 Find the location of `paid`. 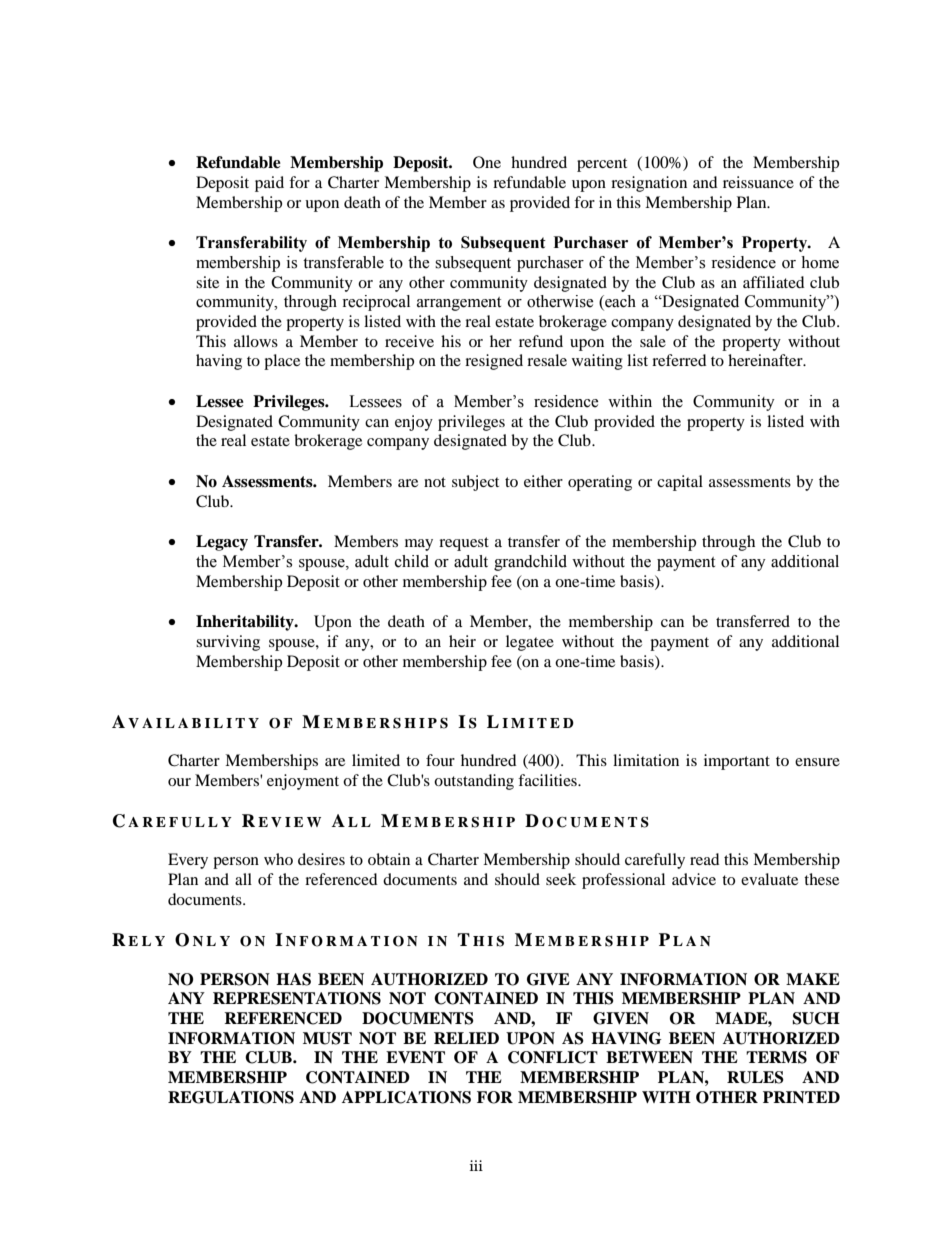

paid is located at coordinates (269, 184).
